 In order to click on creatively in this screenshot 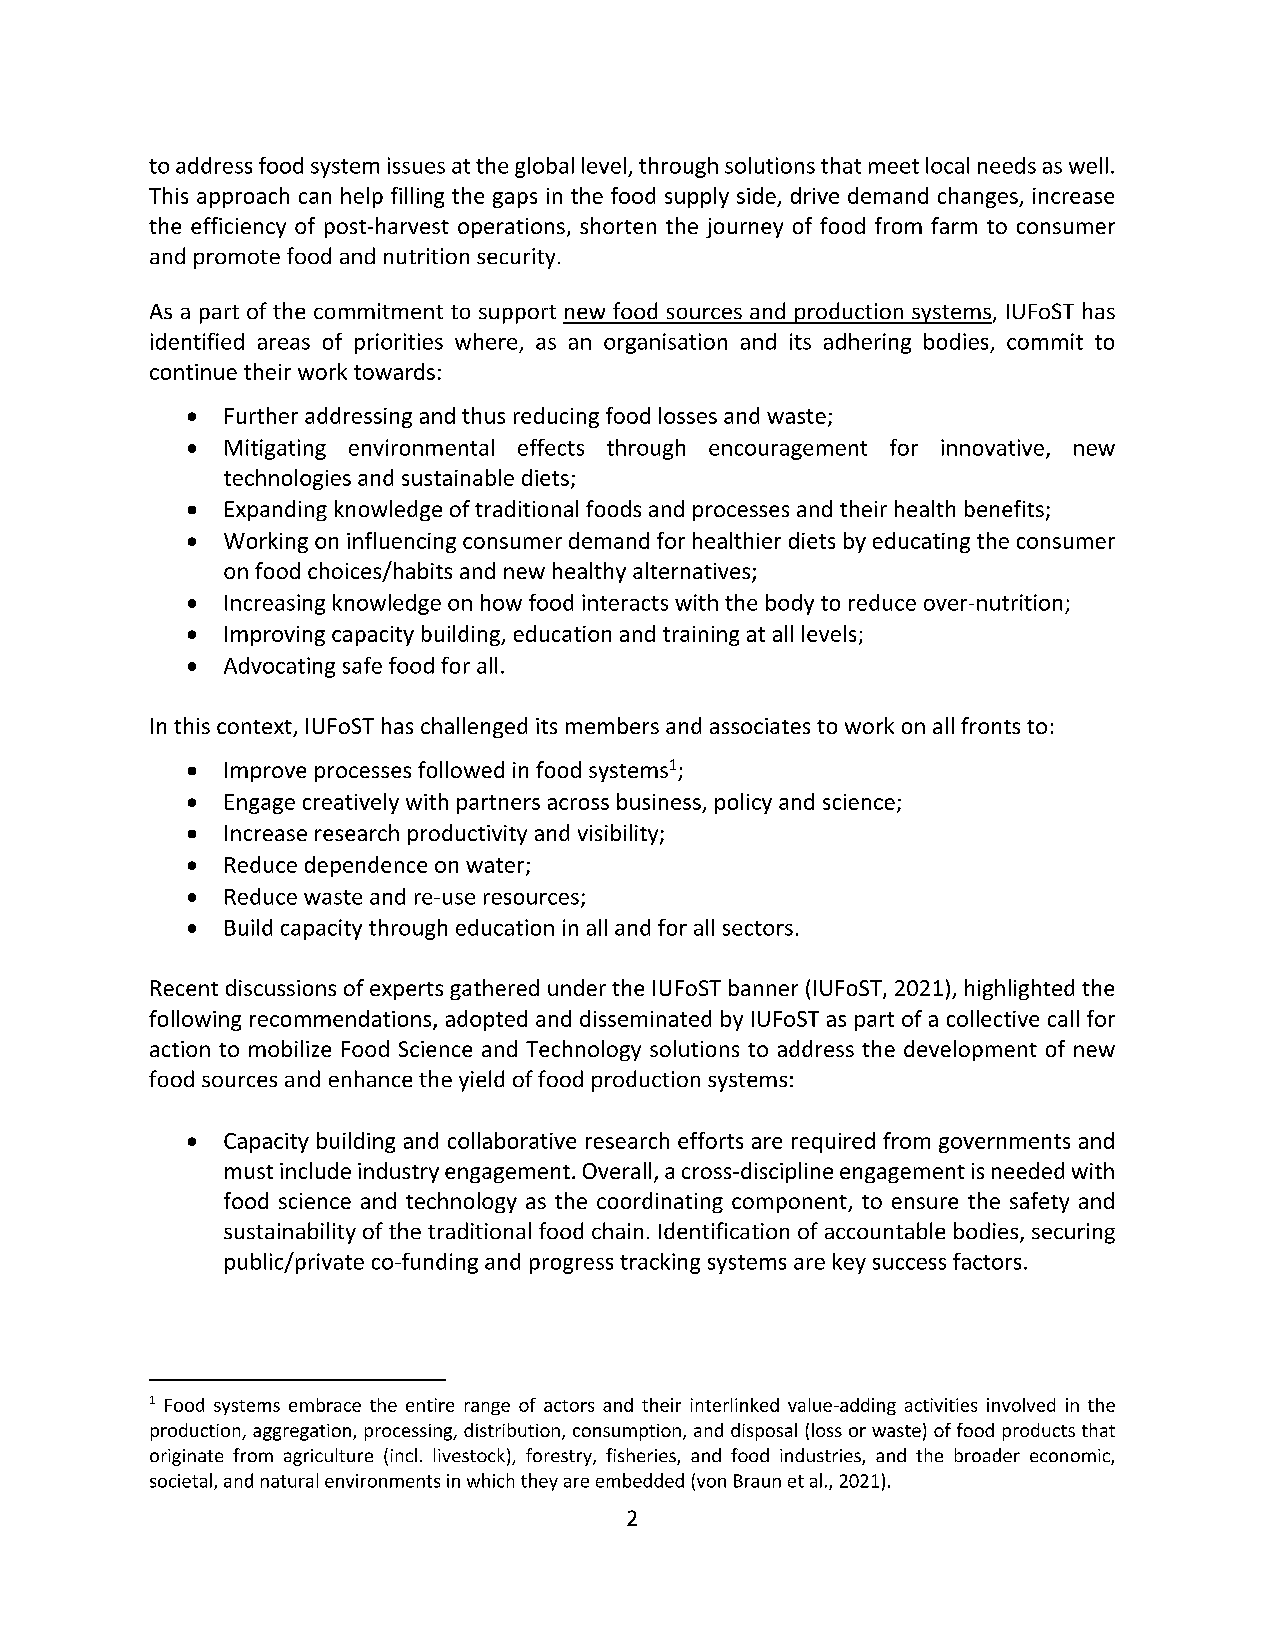, I will do `click(351, 803)`.
